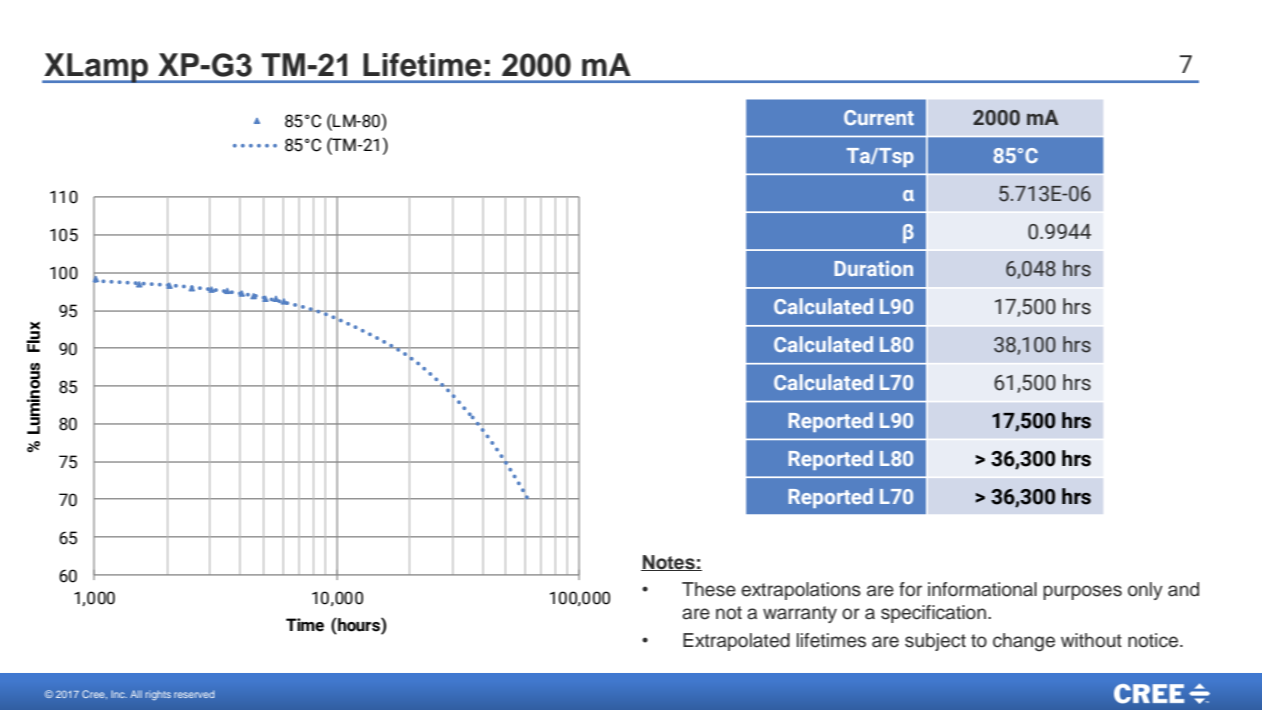 The height and width of the document is (710, 1262). I want to click on reserved, so click(194, 694).
